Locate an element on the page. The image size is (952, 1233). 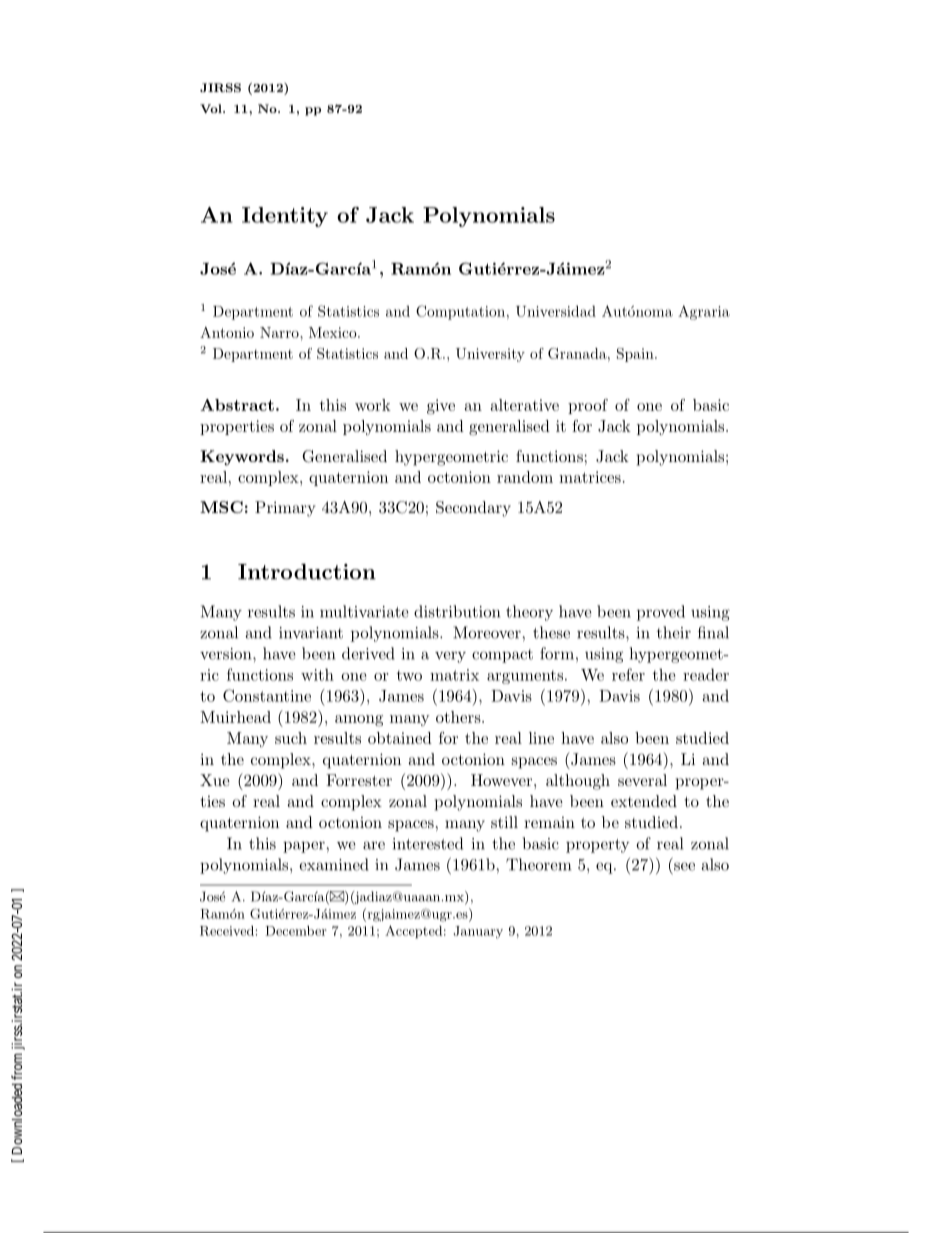
Universidad is located at coordinates (556, 311).
